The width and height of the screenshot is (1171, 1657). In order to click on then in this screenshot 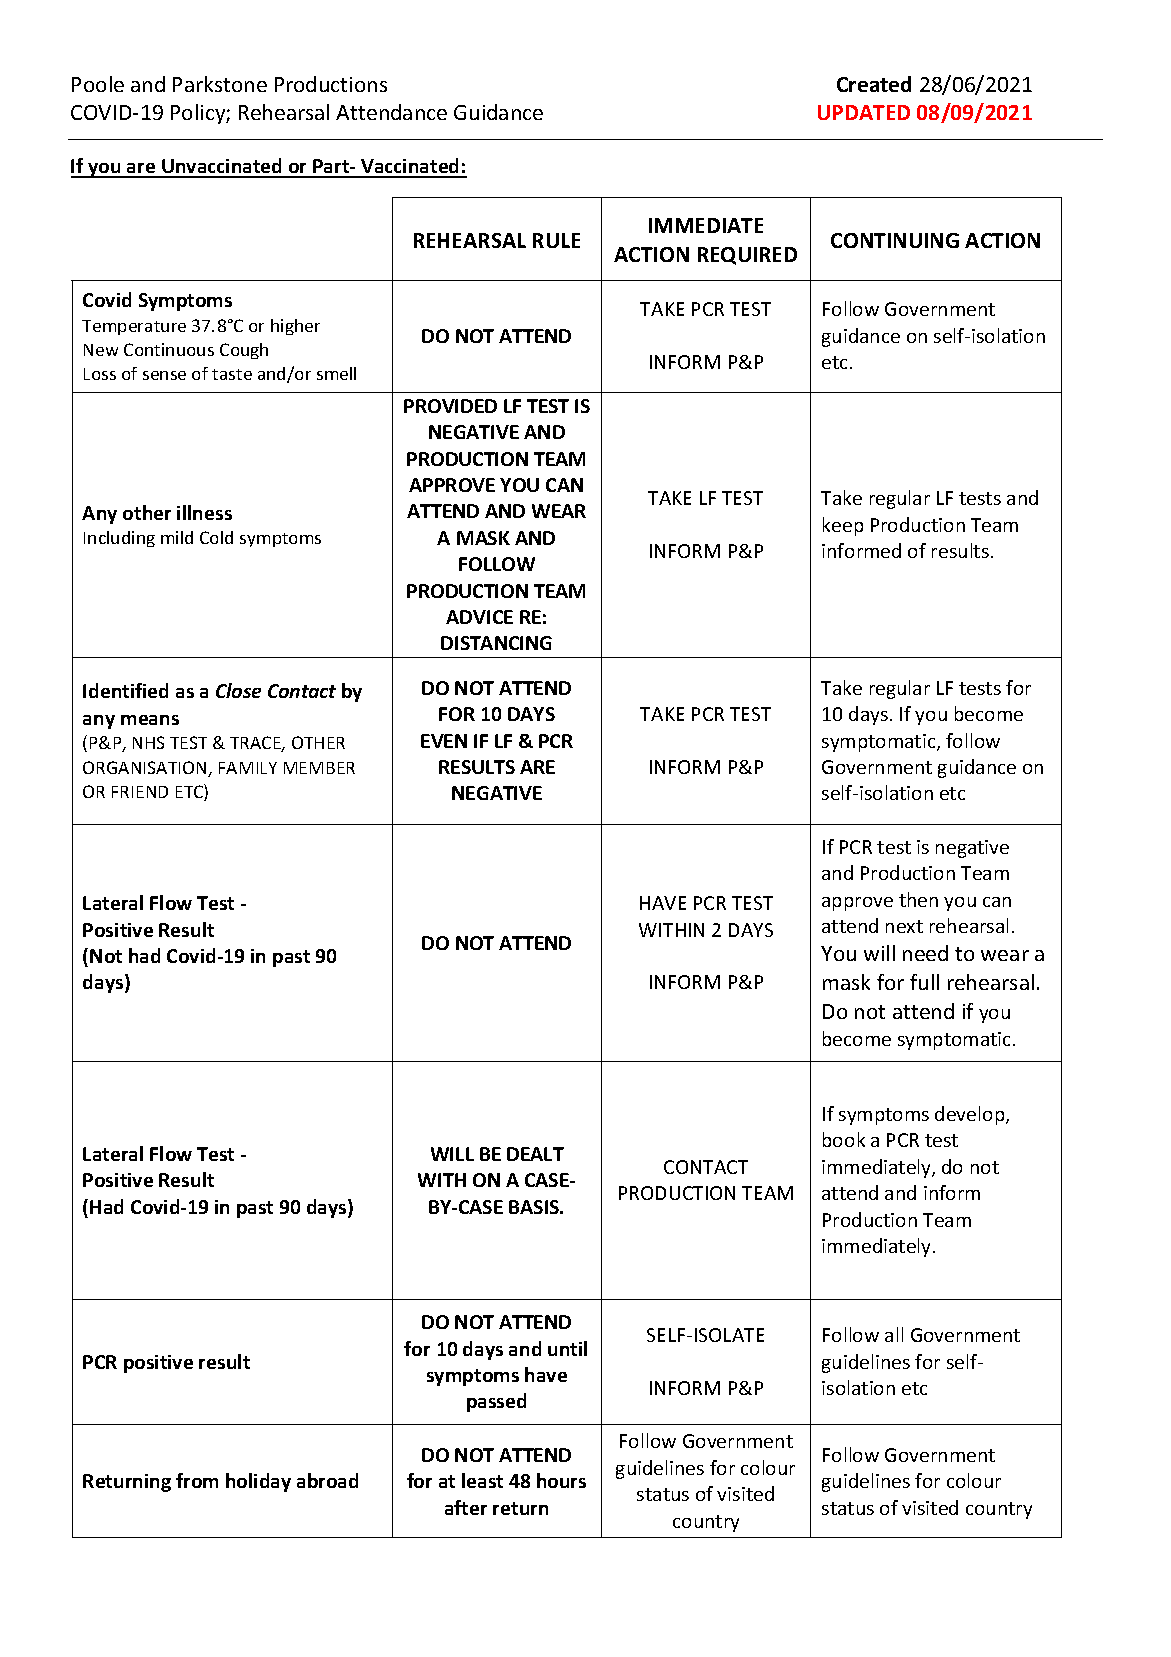, I will do `click(918, 899)`.
